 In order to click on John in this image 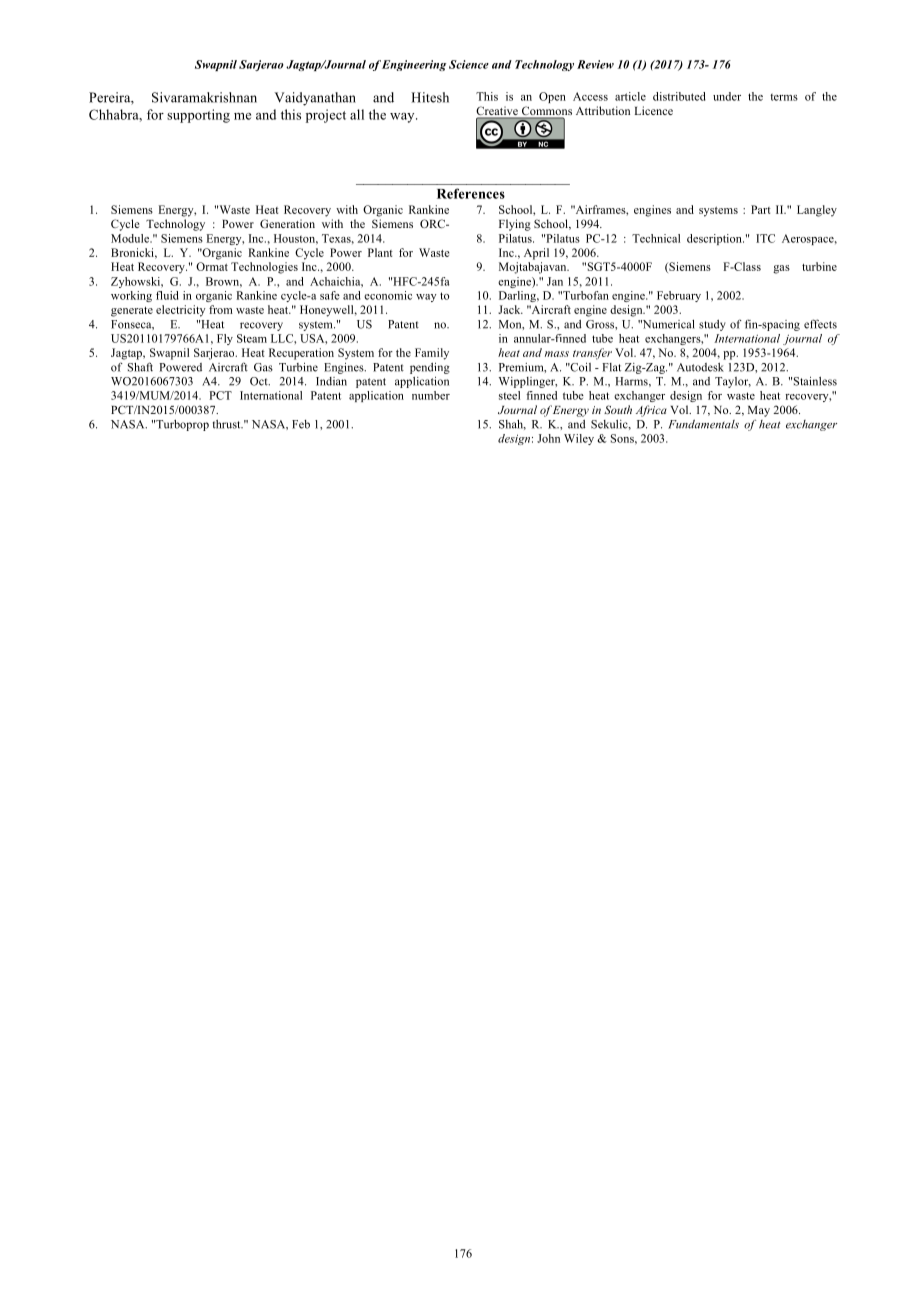, I will do `click(548, 438)`.
